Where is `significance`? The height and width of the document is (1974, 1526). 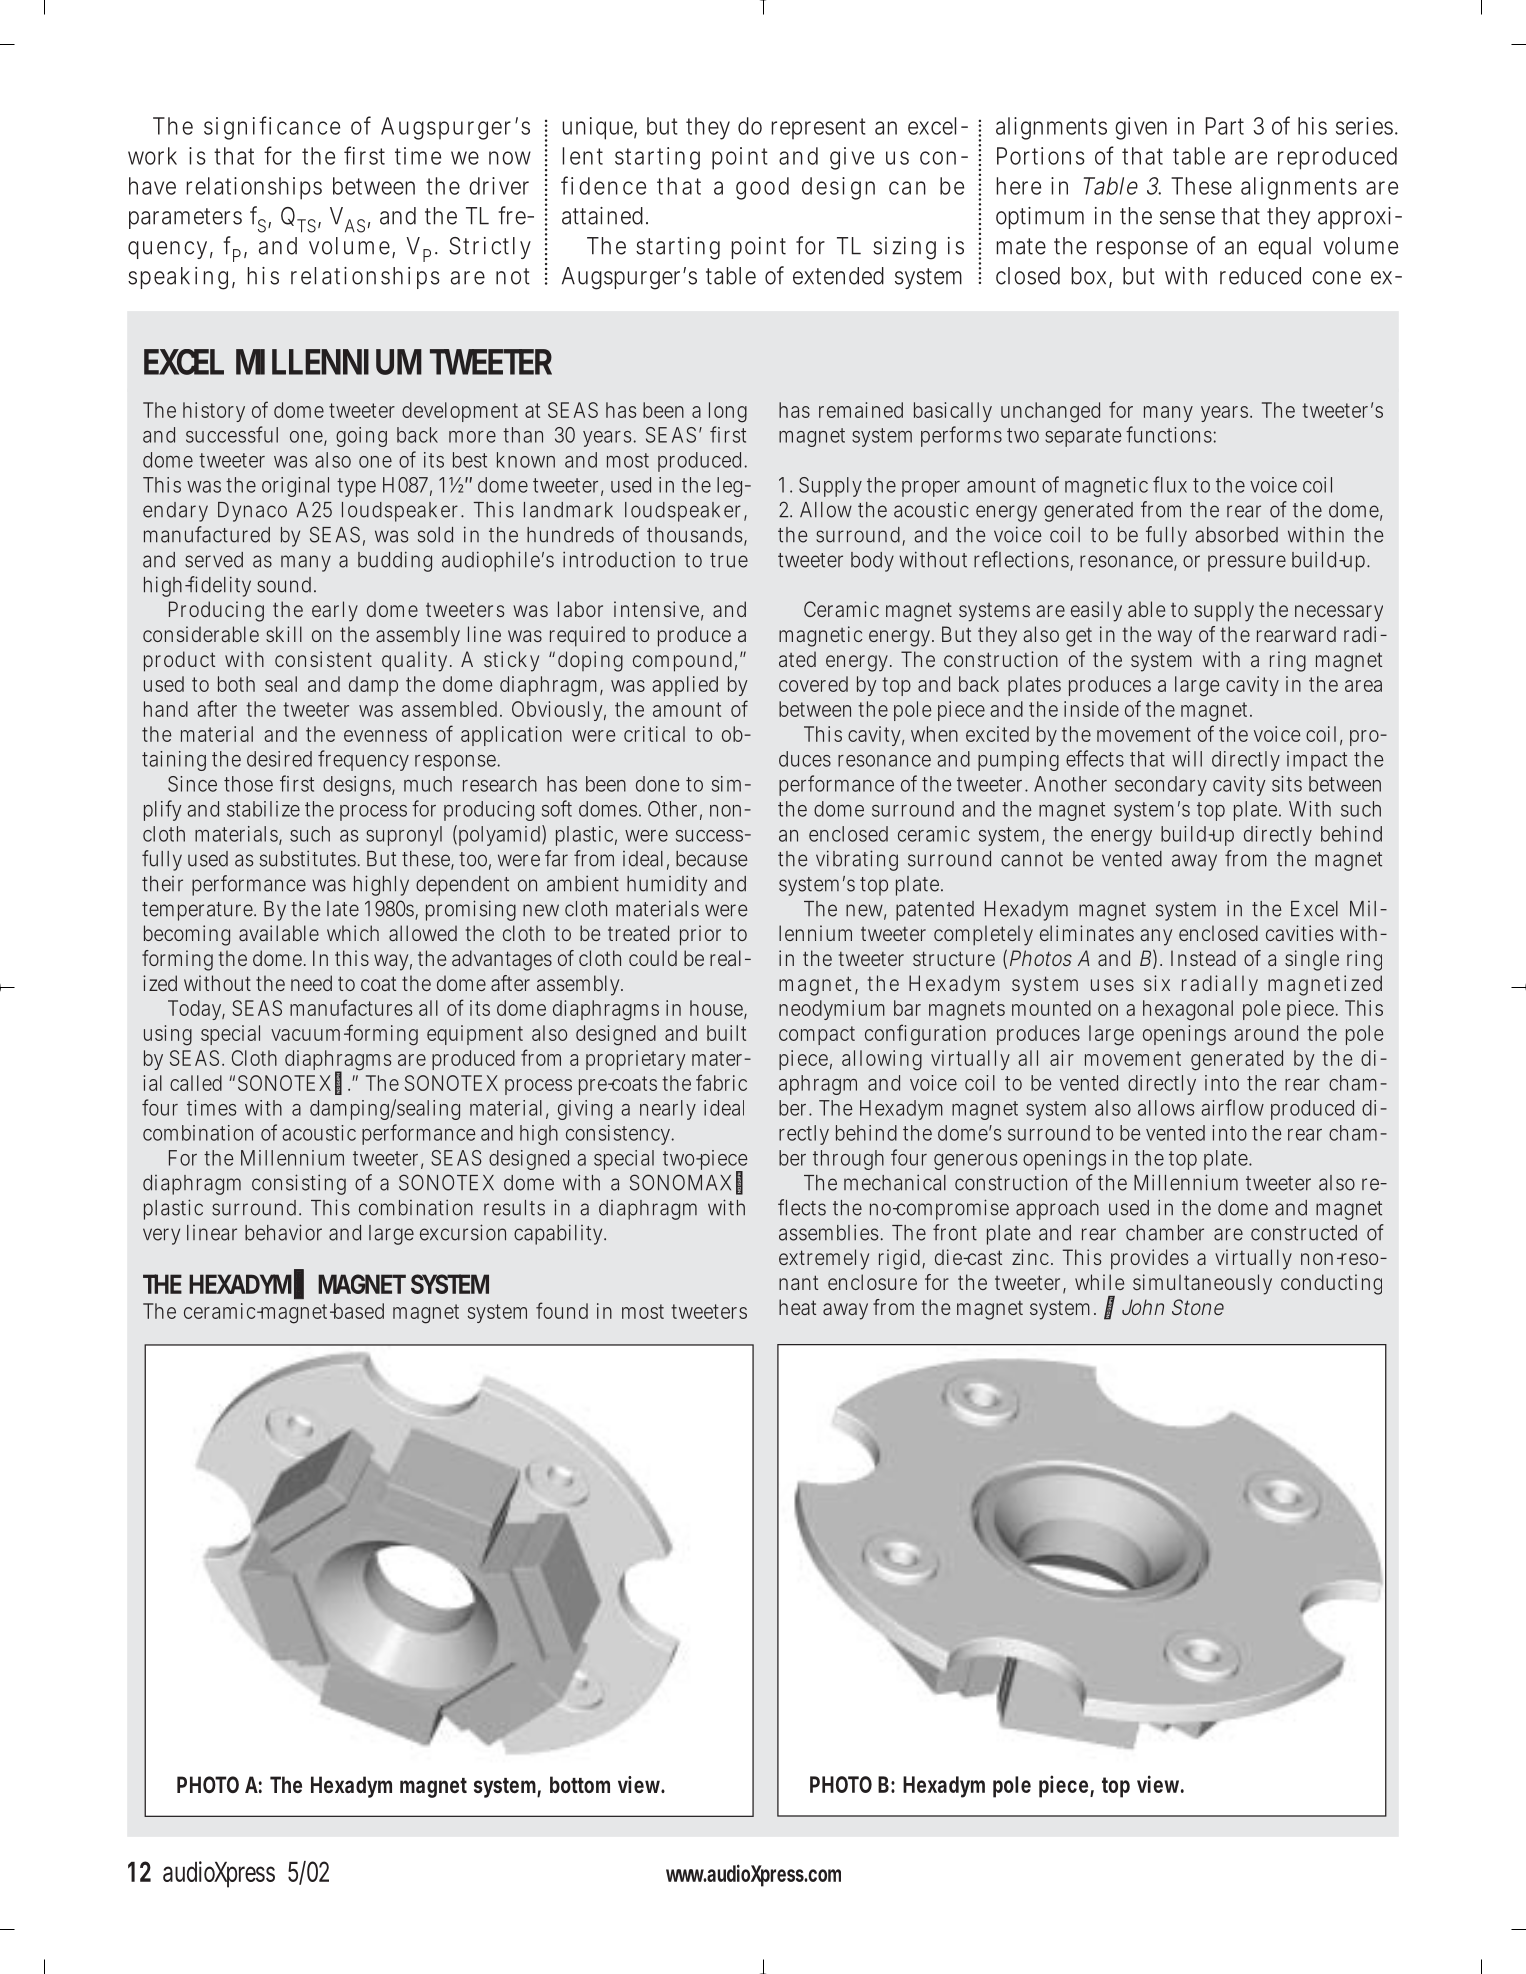
significance is located at coordinates (272, 128).
